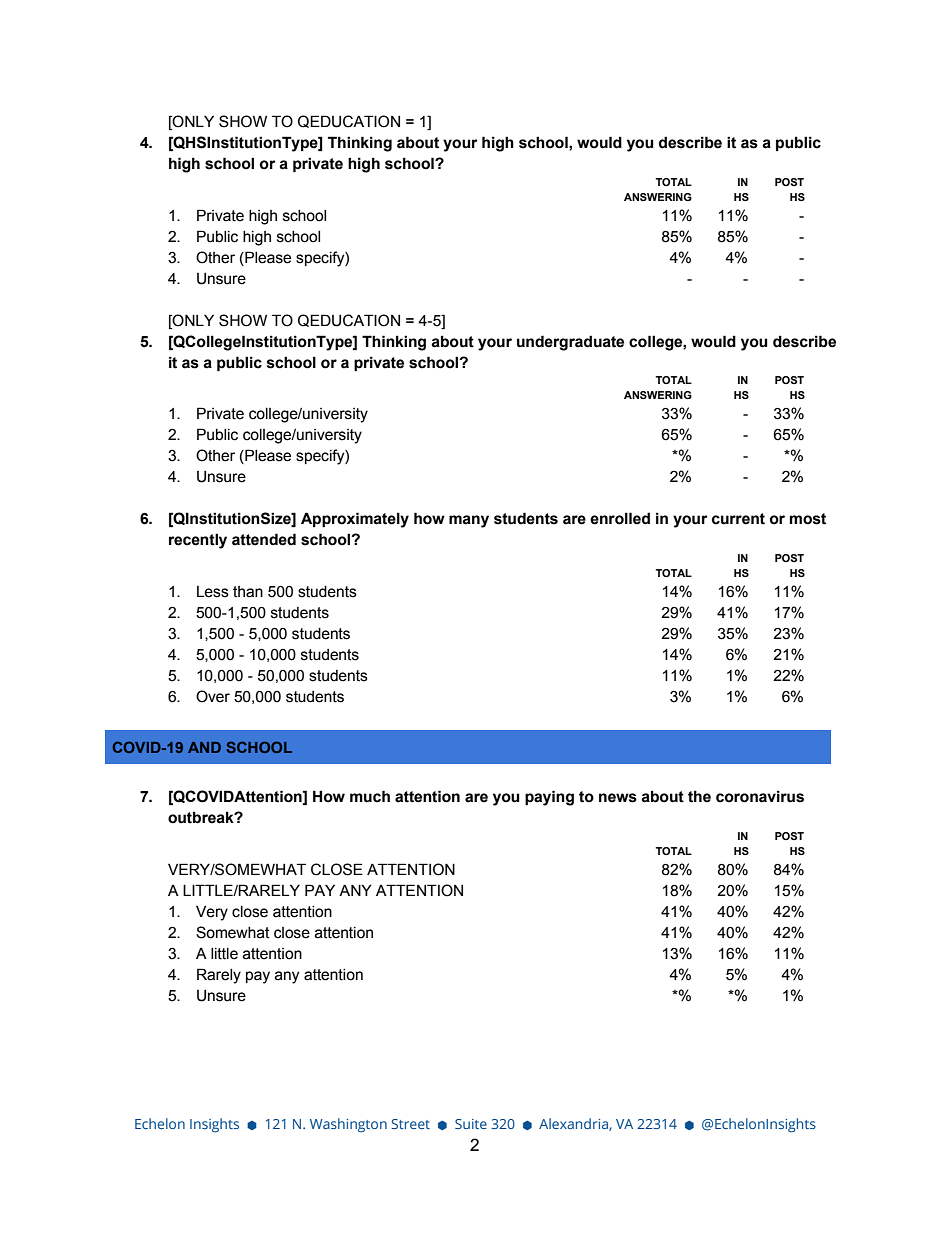 This screenshot has width=952, height=1233. What do you see at coordinates (738, 519) in the screenshot?
I see `current` at bounding box center [738, 519].
